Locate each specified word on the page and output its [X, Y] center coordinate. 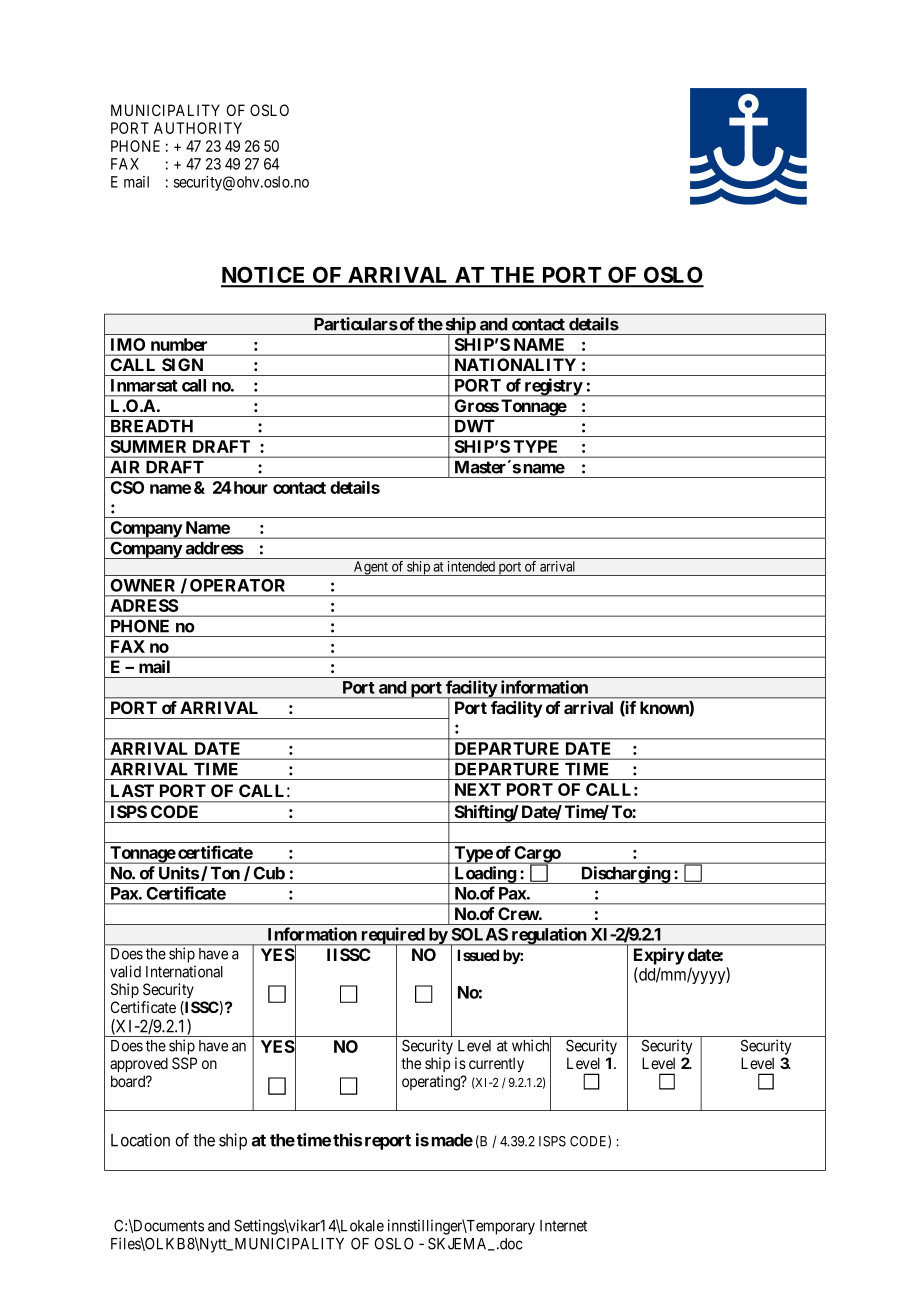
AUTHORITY [198, 128]
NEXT [478, 789]
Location [140, 1140]
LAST [132, 790]
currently [496, 1065]
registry [553, 387]
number [179, 344]
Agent [371, 568]
